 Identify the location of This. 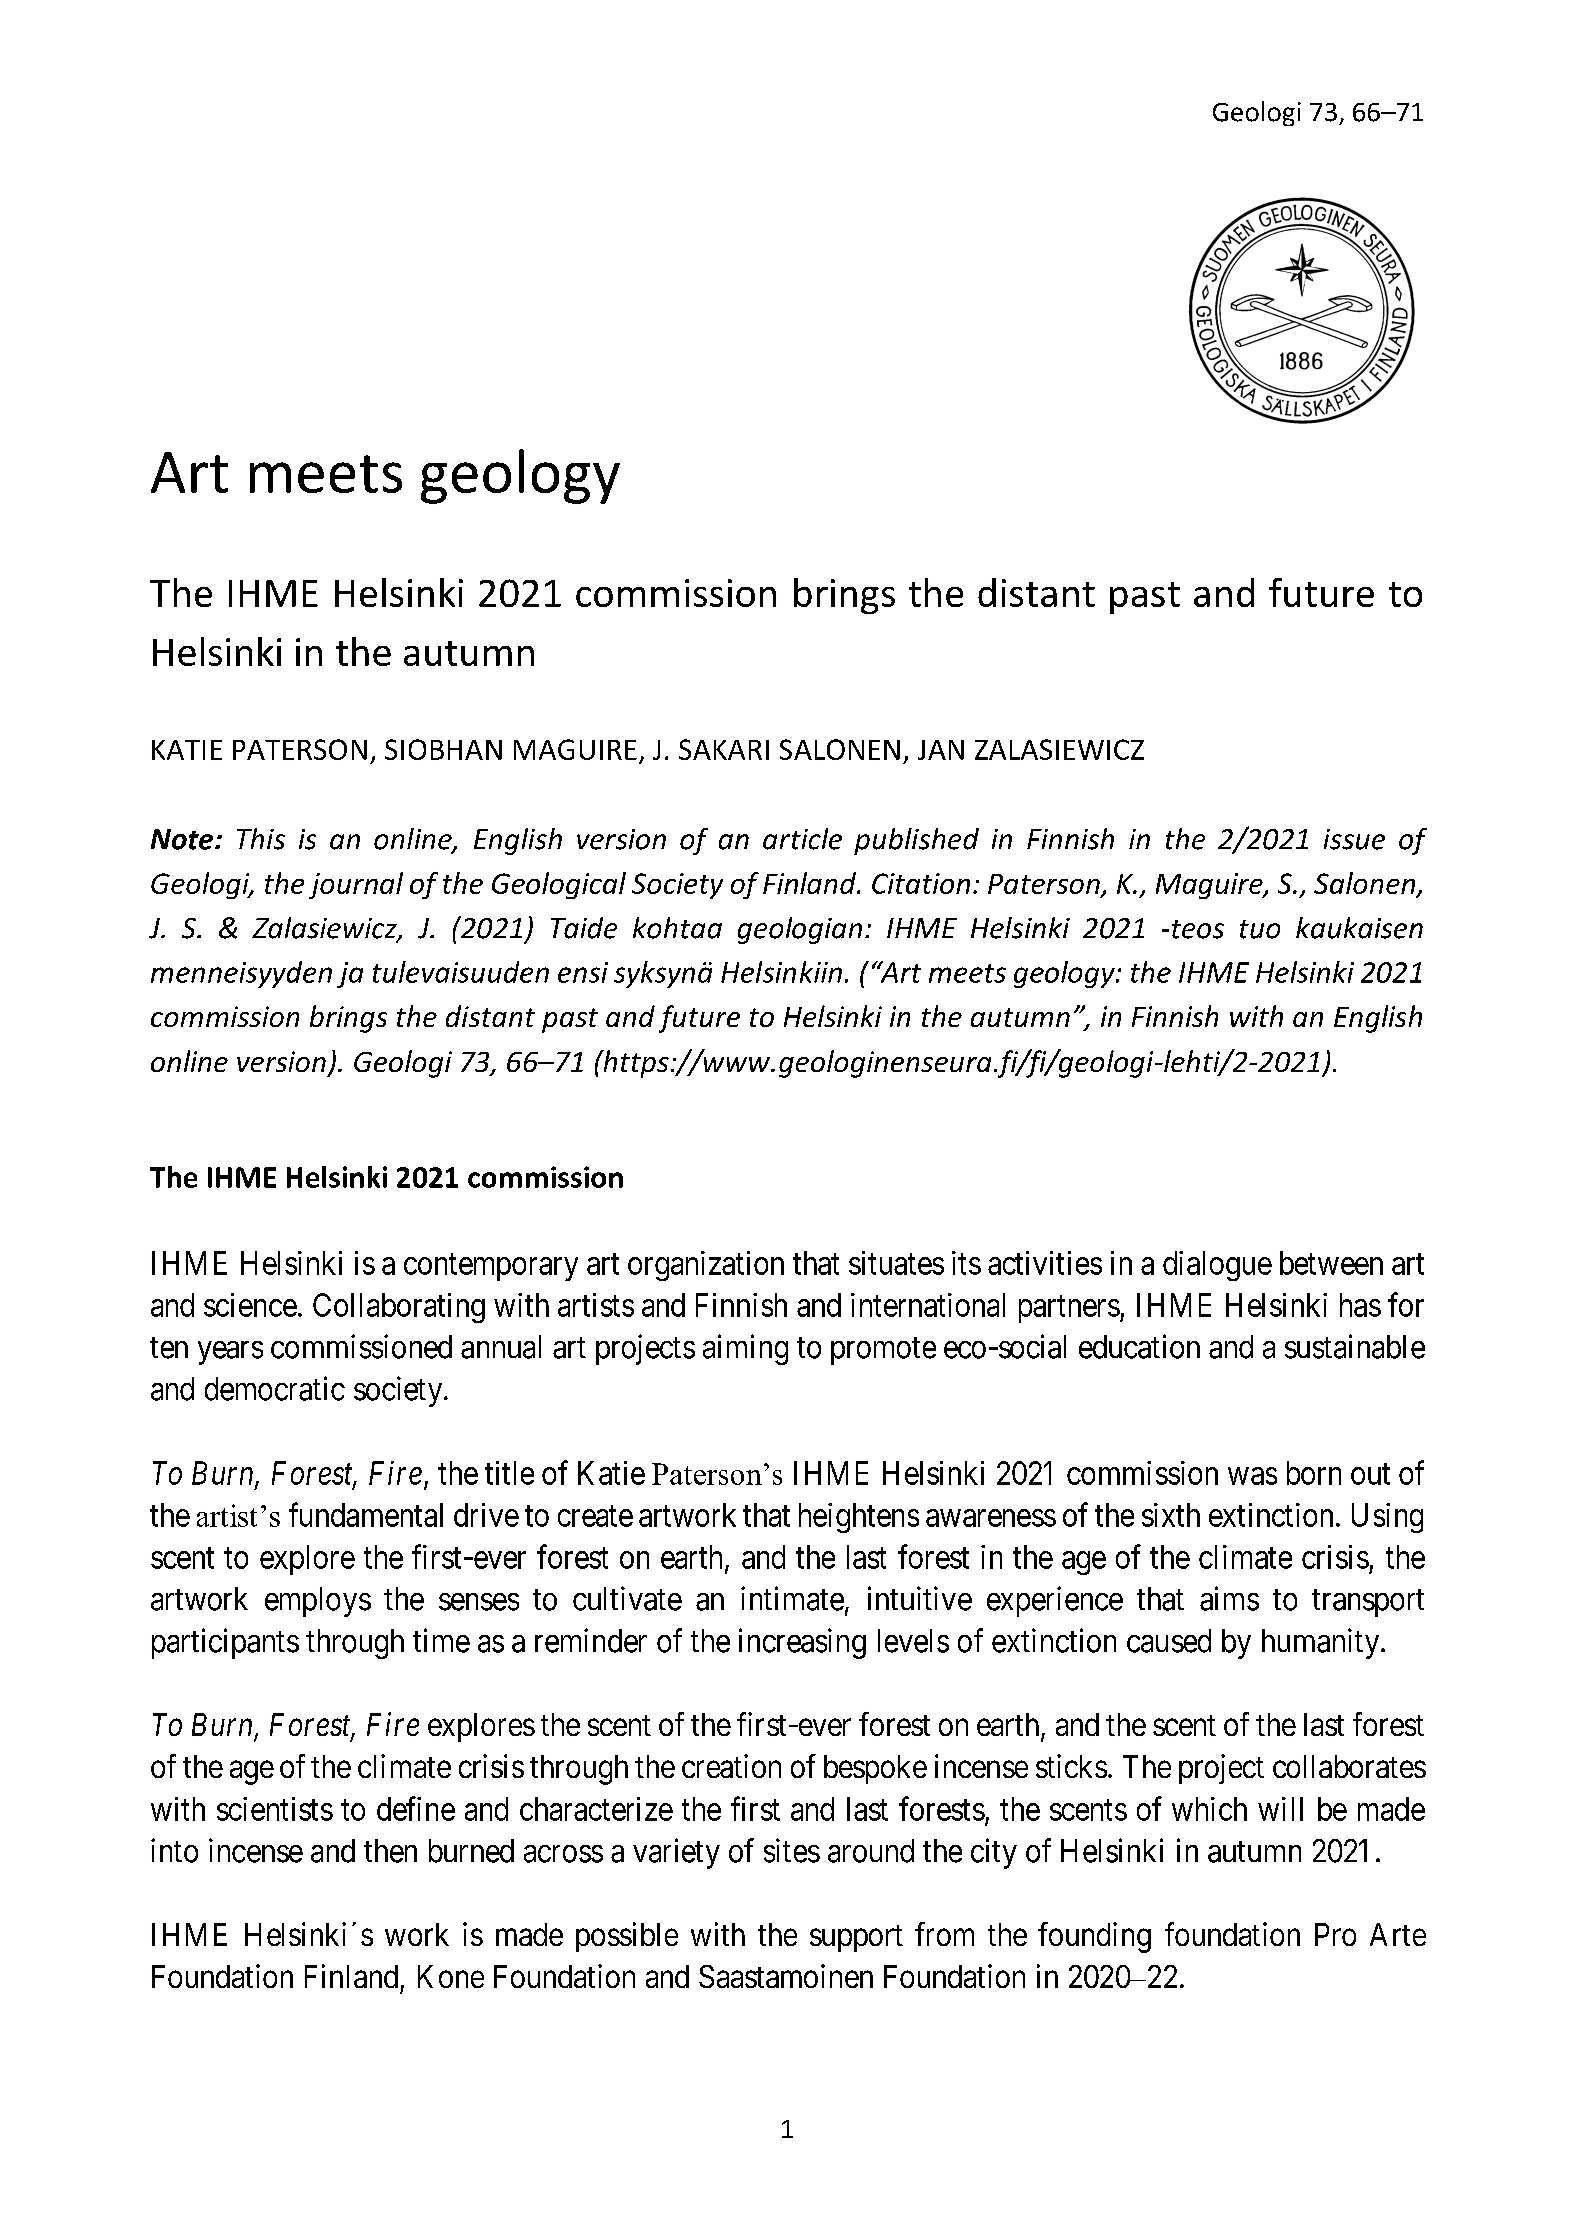
(261, 839).
